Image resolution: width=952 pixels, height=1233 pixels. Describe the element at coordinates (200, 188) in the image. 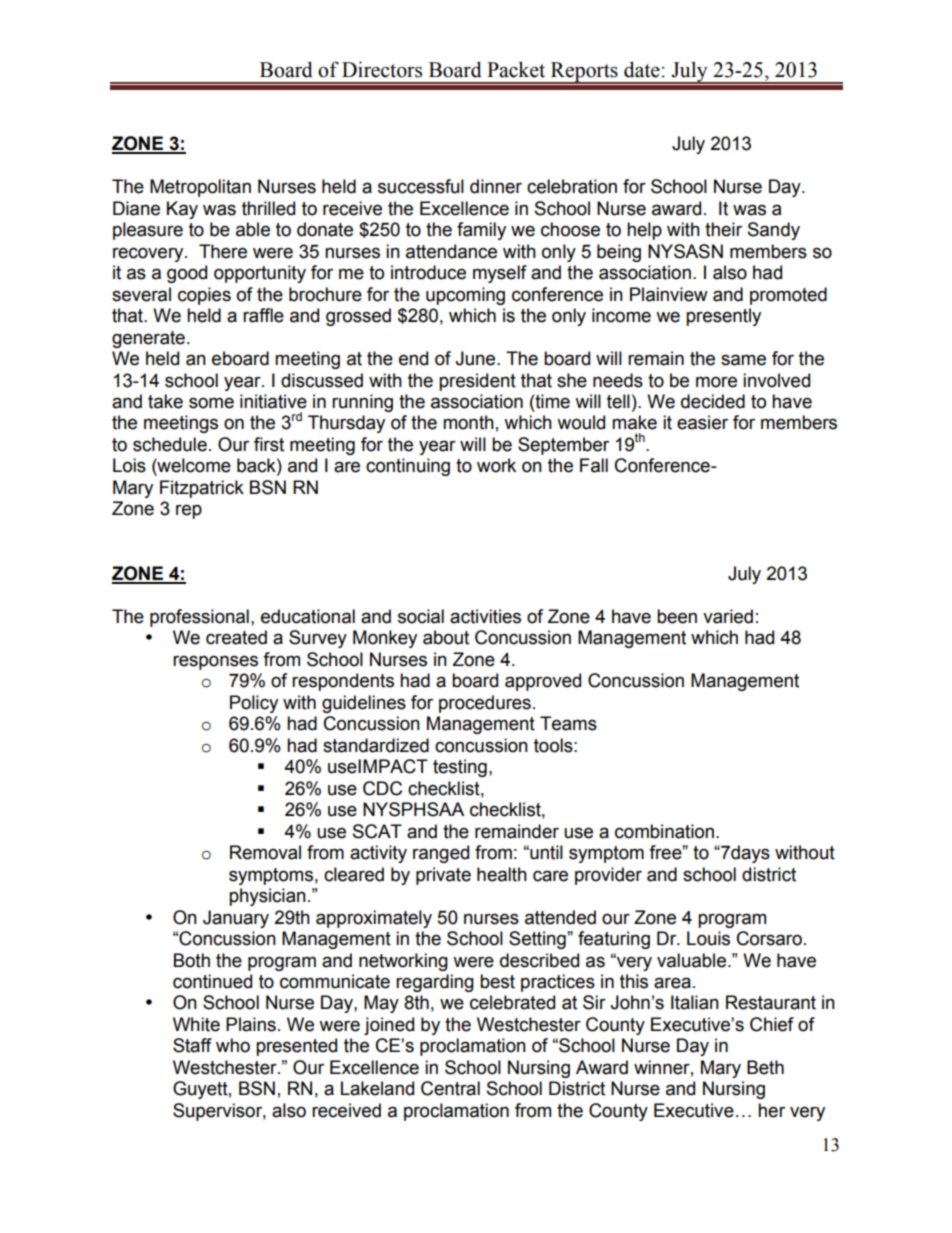

I see `Metropolitan` at that location.
